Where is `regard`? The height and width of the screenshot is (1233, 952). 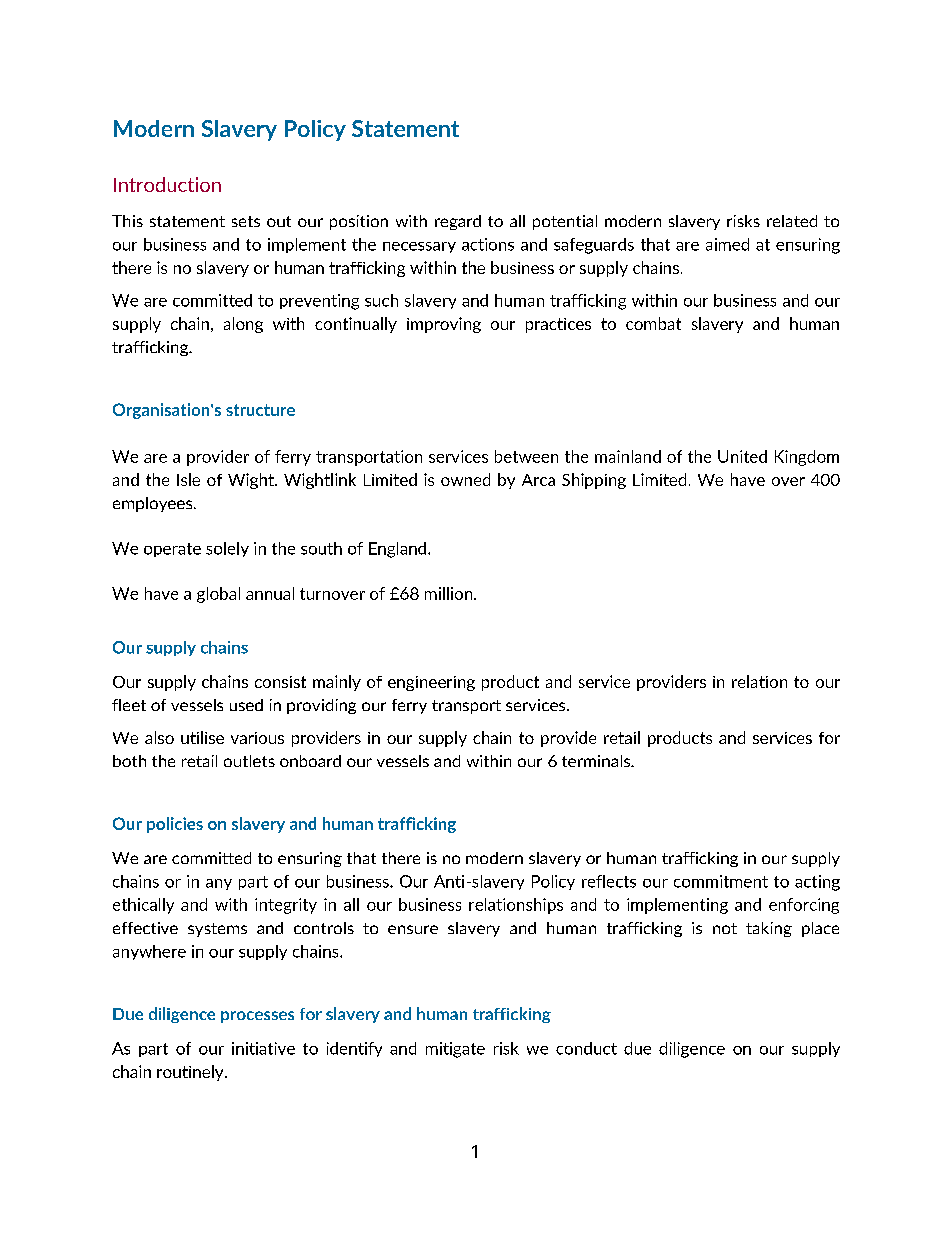
regard is located at coordinates (458, 222).
